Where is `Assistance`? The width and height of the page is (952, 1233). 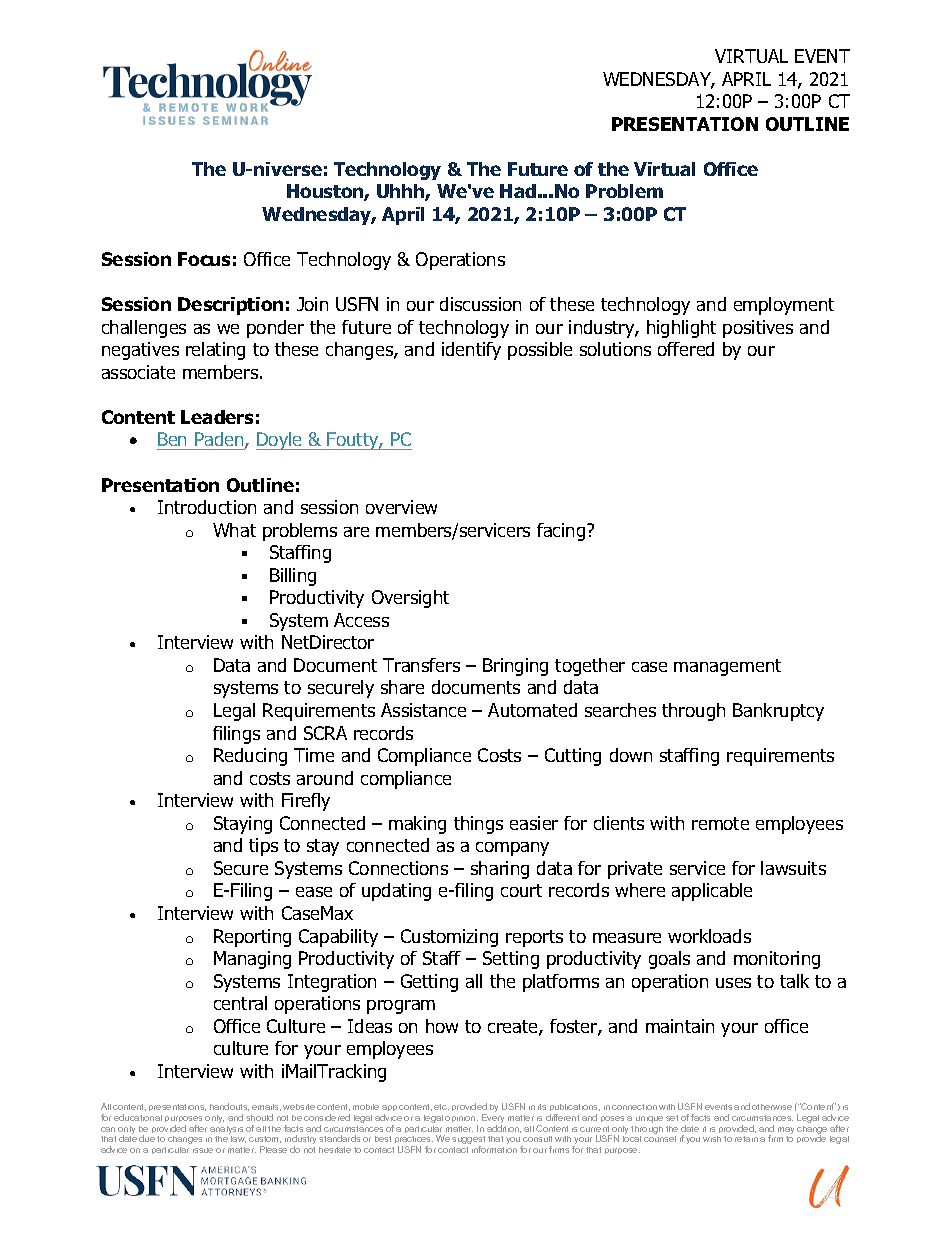 Assistance is located at coordinates (423, 710).
